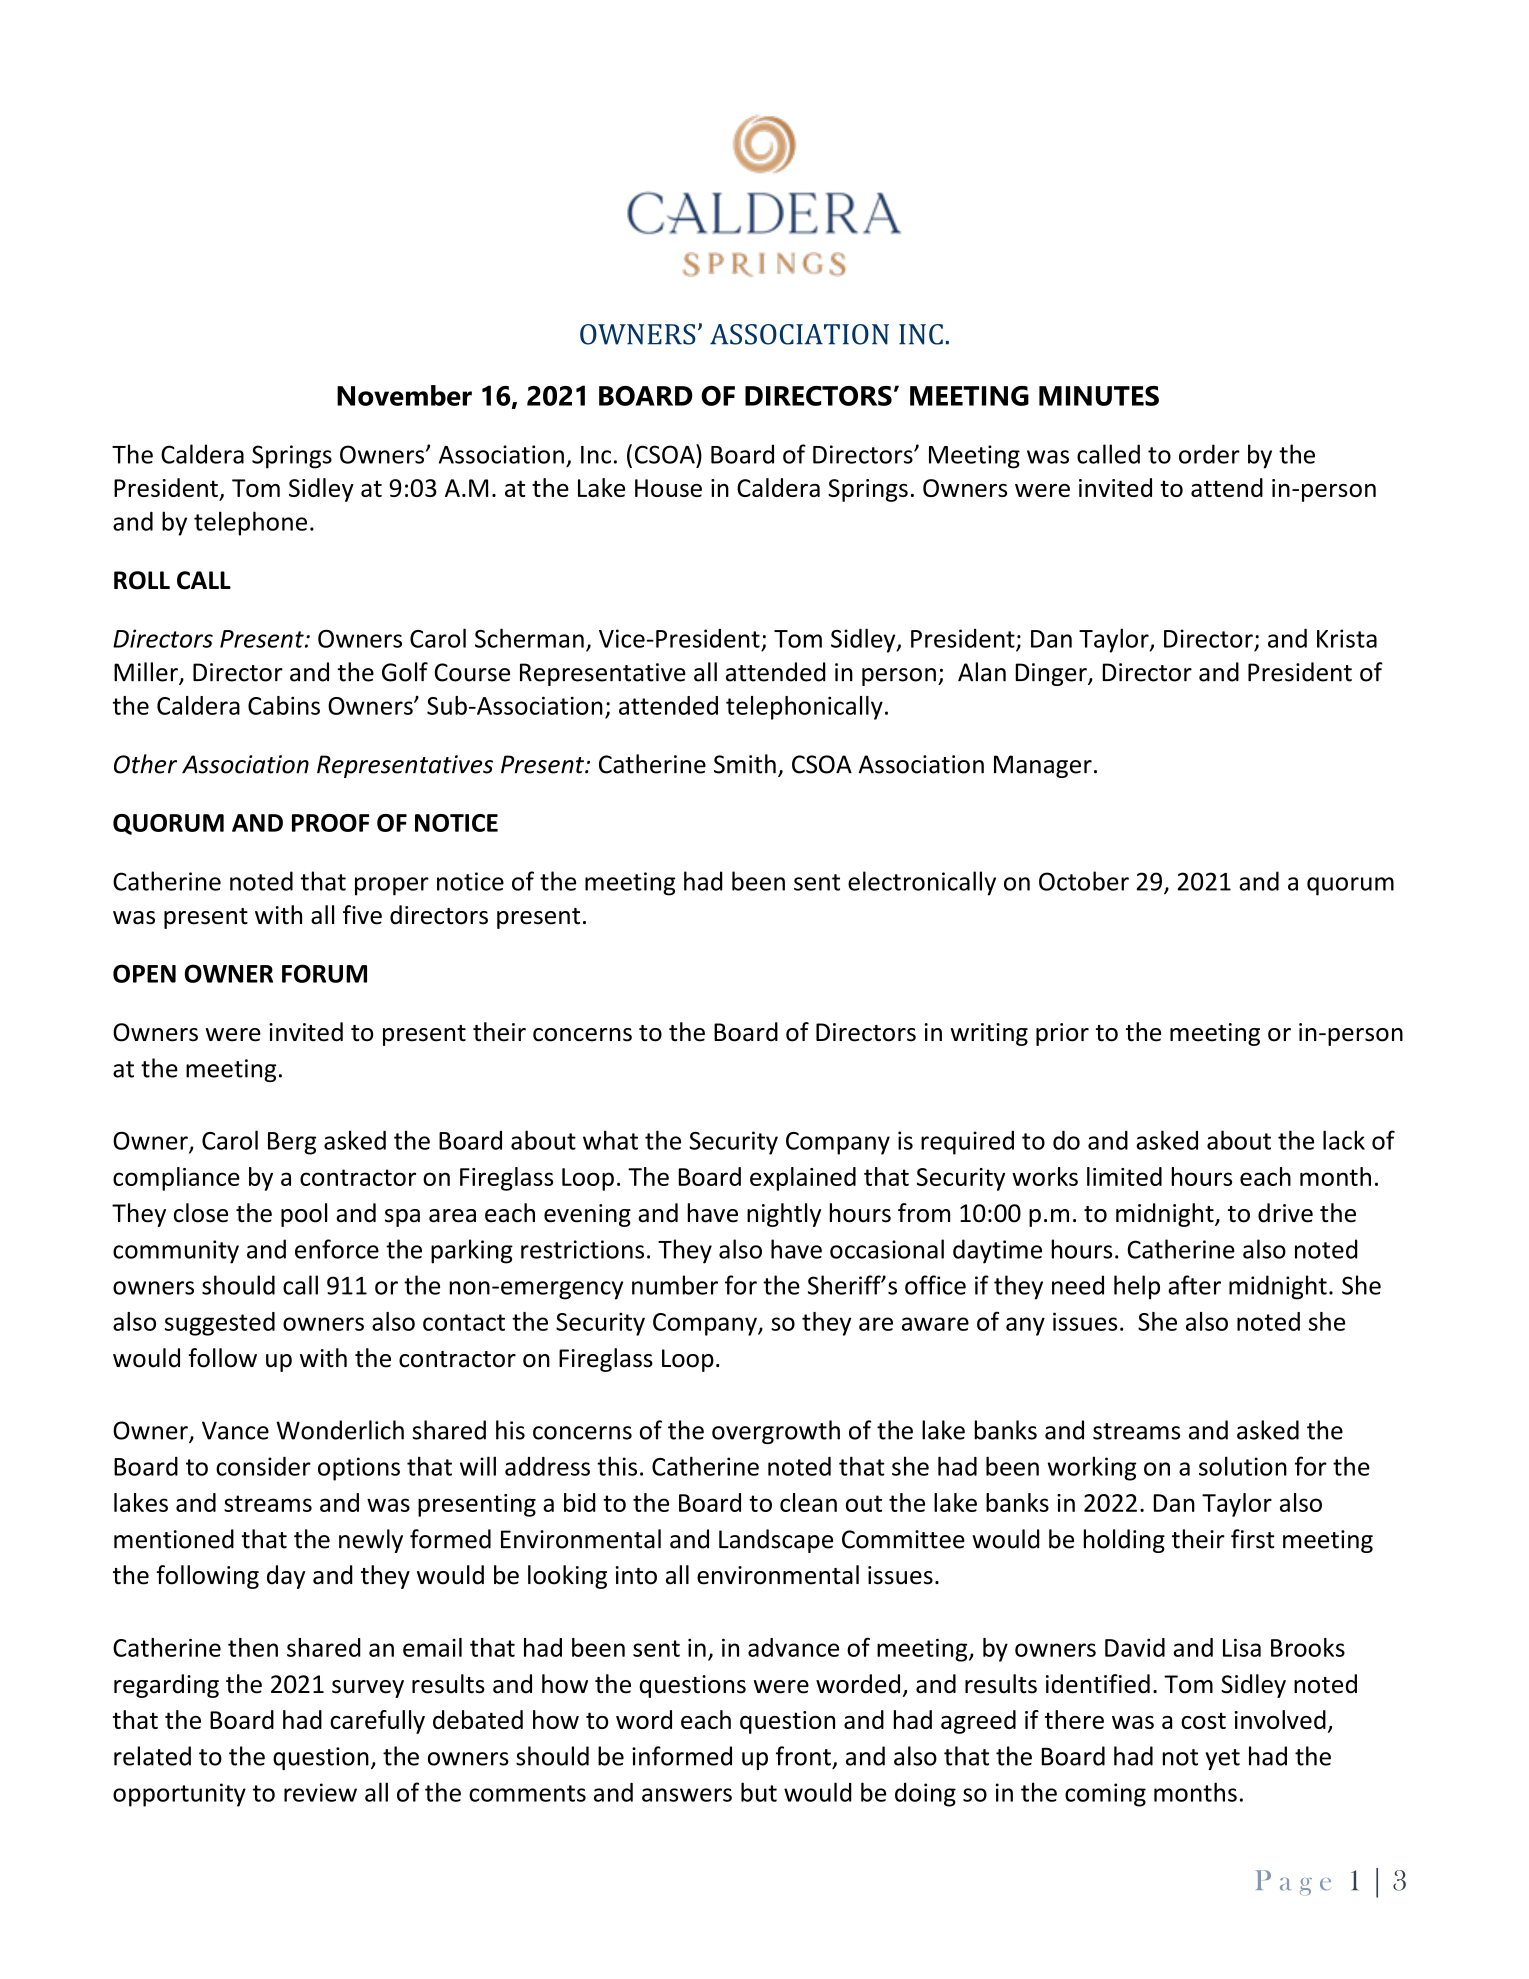 The width and height of the screenshot is (1529, 1979). Describe the element at coordinates (330, 823) in the screenshot. I see `PROOF` at that location.
